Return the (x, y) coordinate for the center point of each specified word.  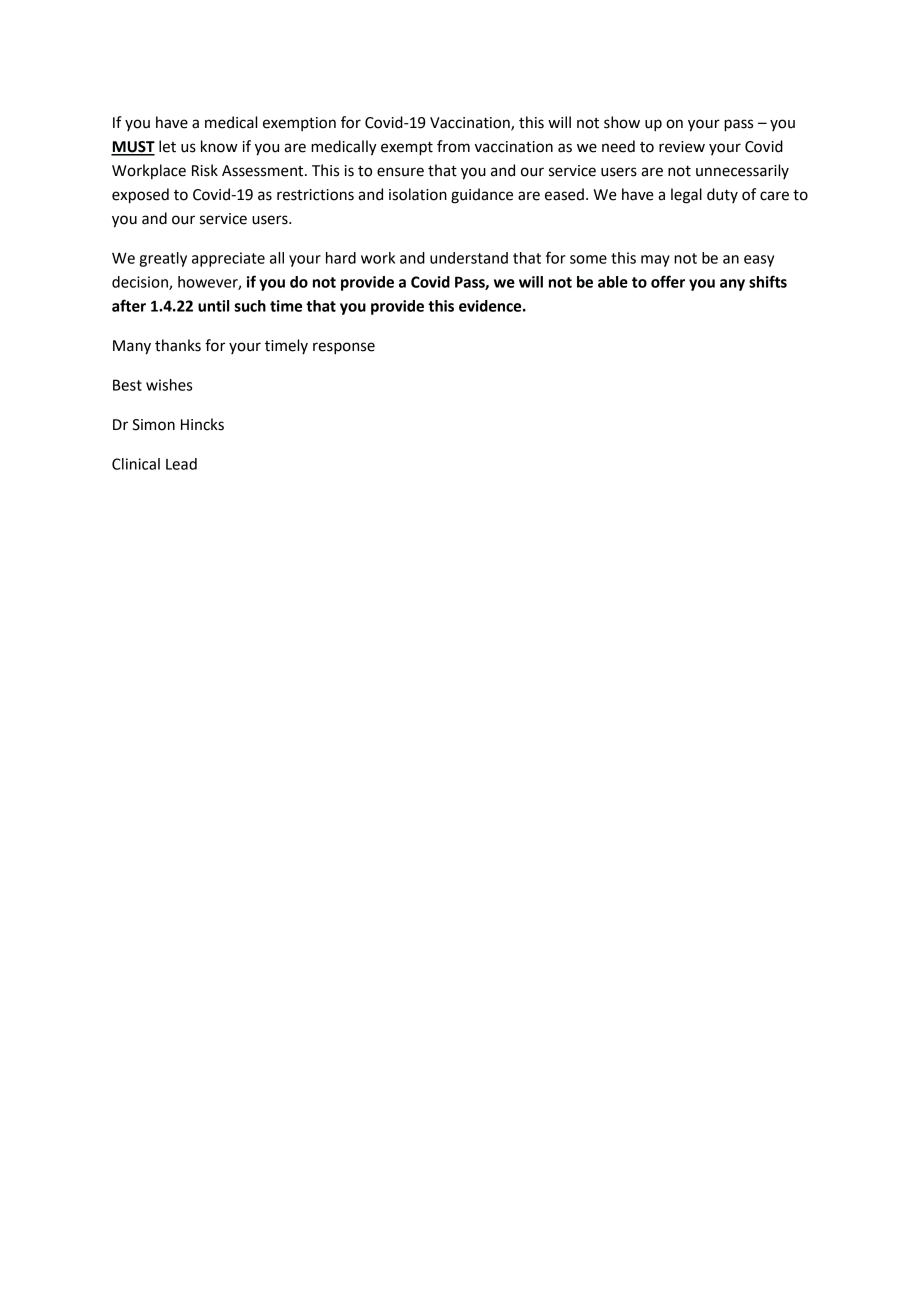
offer (668, 281)
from (453, 146)
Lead (181, 464)
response (344, 348)
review (682, 147)
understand (469, 258)
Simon (153, 425)
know (219, 146)
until (213, 306)
